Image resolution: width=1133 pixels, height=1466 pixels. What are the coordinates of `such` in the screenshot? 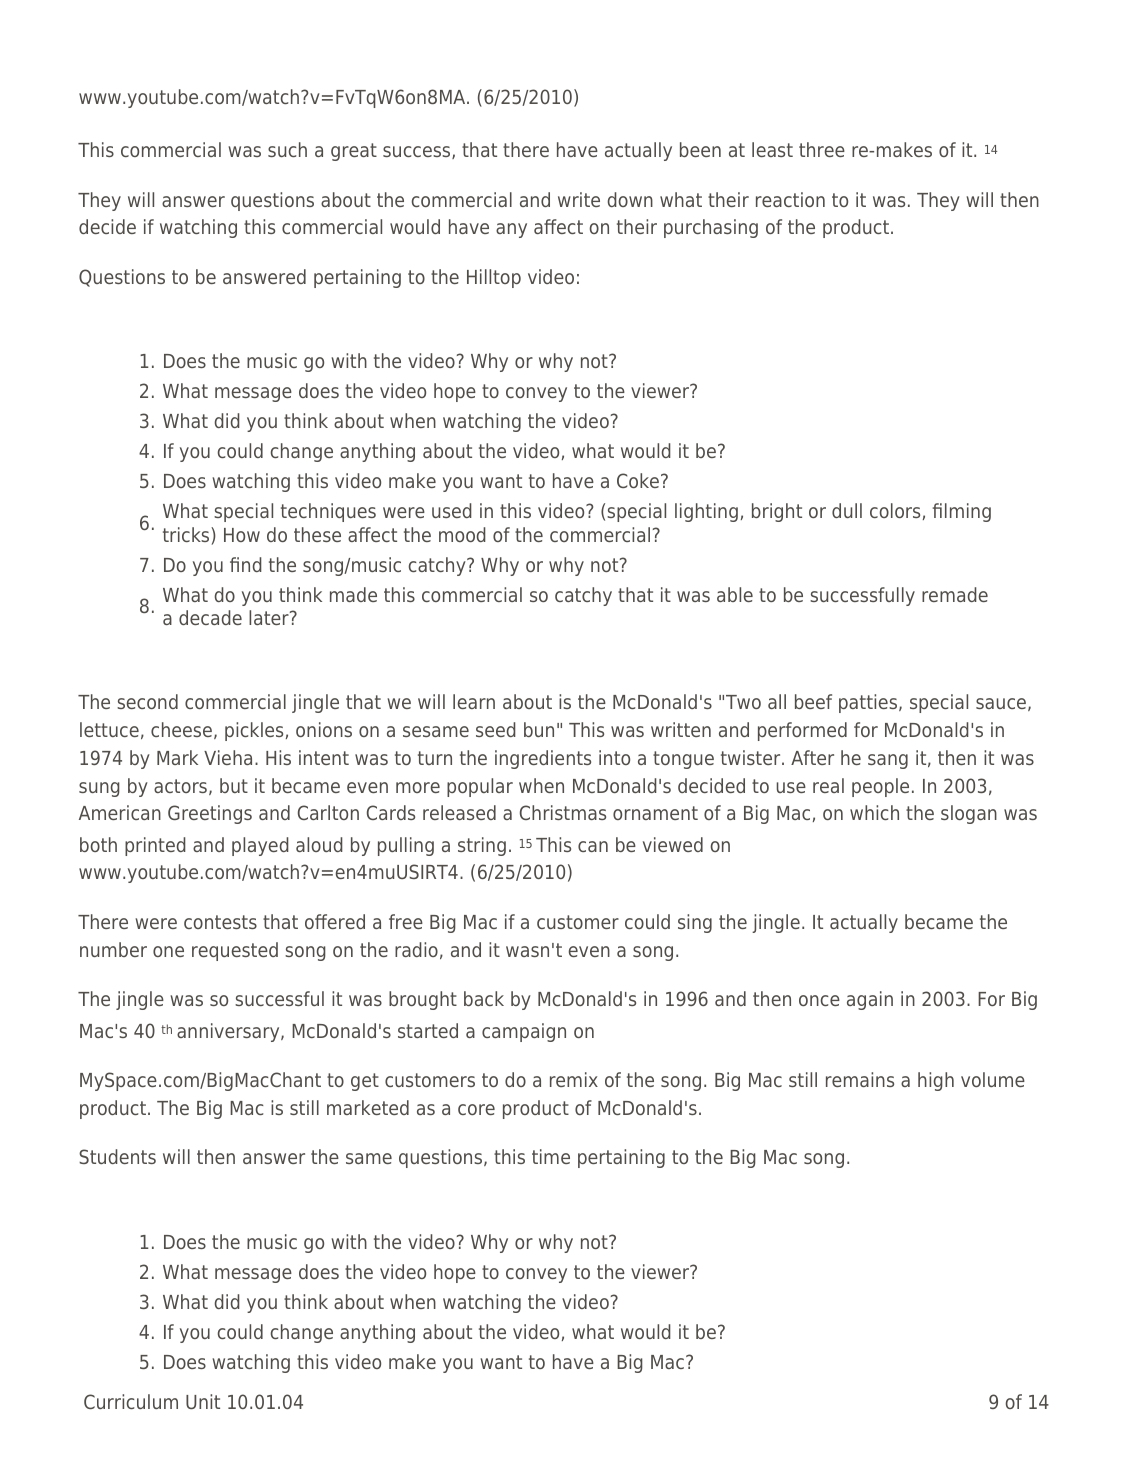 It's located at (287, 149).
